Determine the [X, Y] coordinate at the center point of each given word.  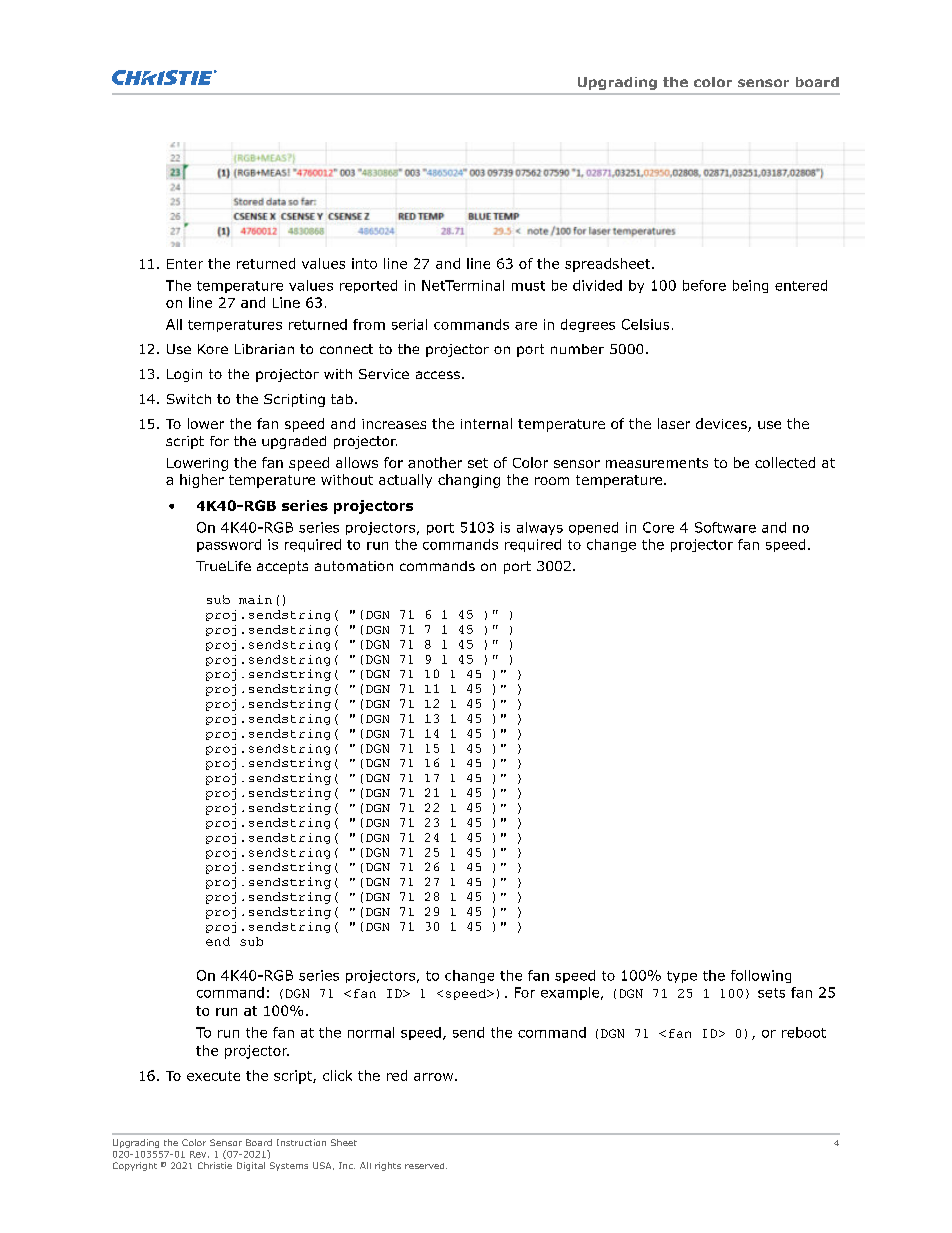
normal [371, 1032]
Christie [215, 1165]
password [229, 545]
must [528, 286]
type [682, 977]
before [704, 285]
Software [725, 527]
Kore [213, 349]
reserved [426, 1166]
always [540, 528]
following [761, 976]
